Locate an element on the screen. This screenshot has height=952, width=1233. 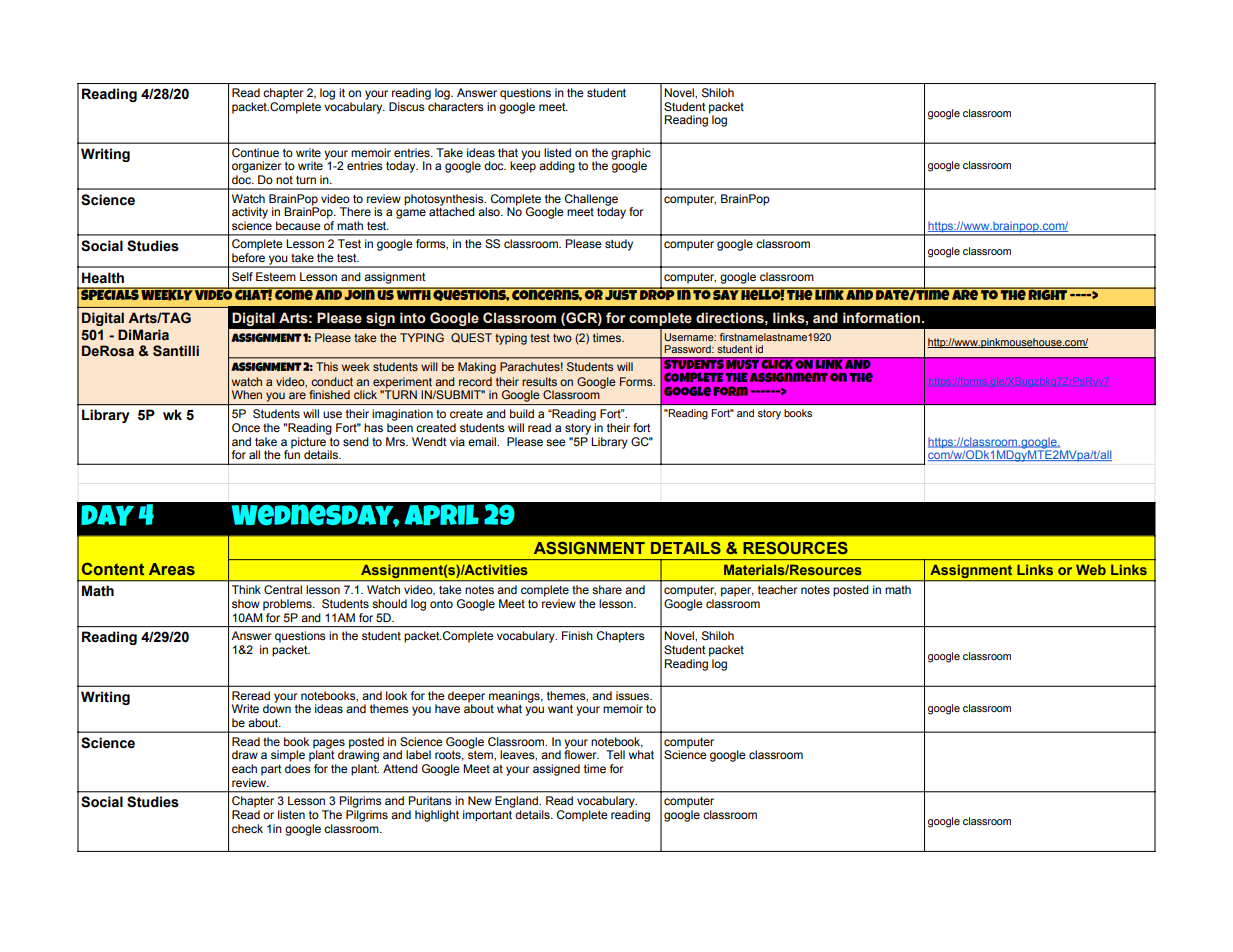
graphic is located at coordinates (631, 155).
